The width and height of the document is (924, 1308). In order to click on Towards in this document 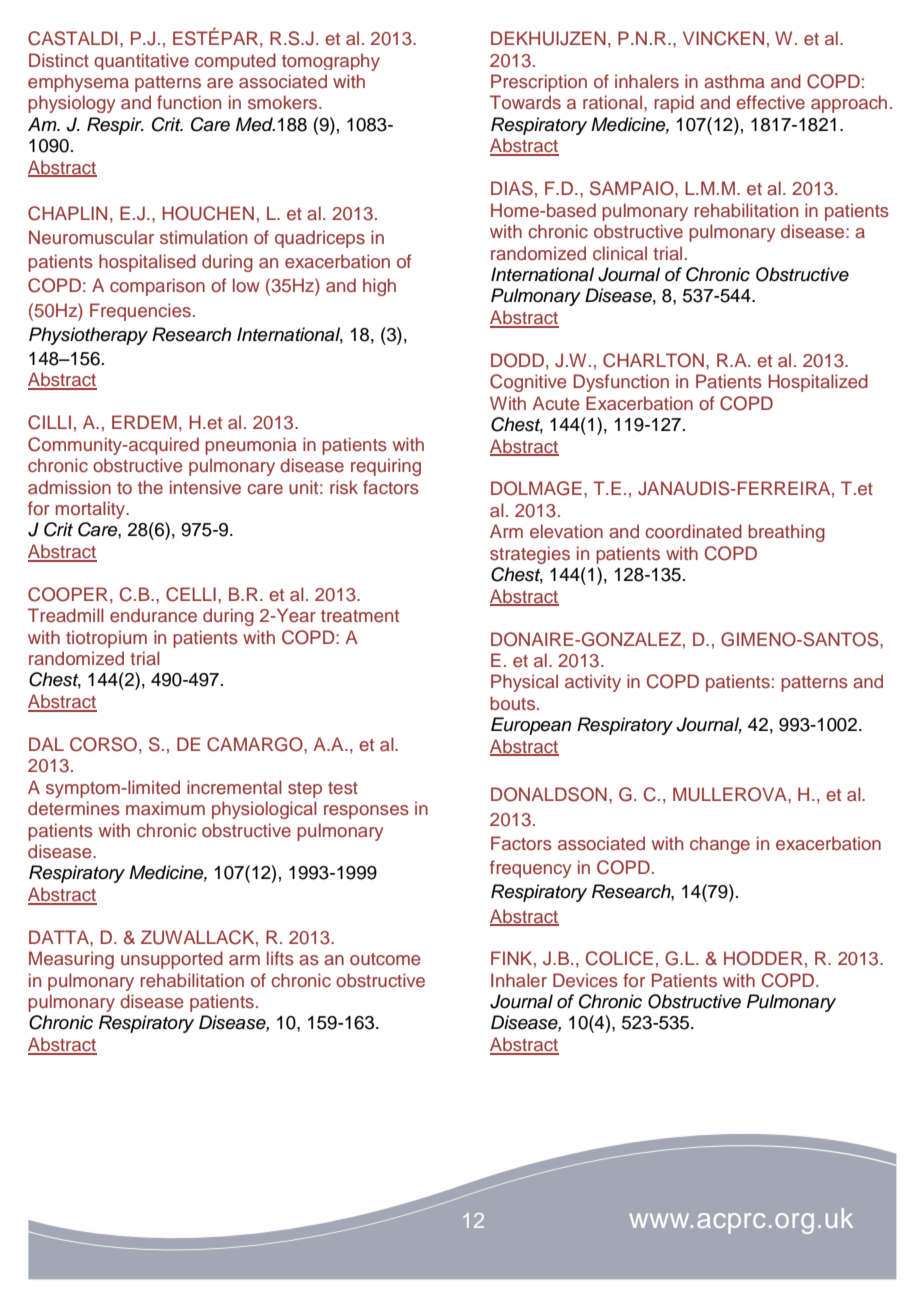, I will do `click(525, 102)`.
